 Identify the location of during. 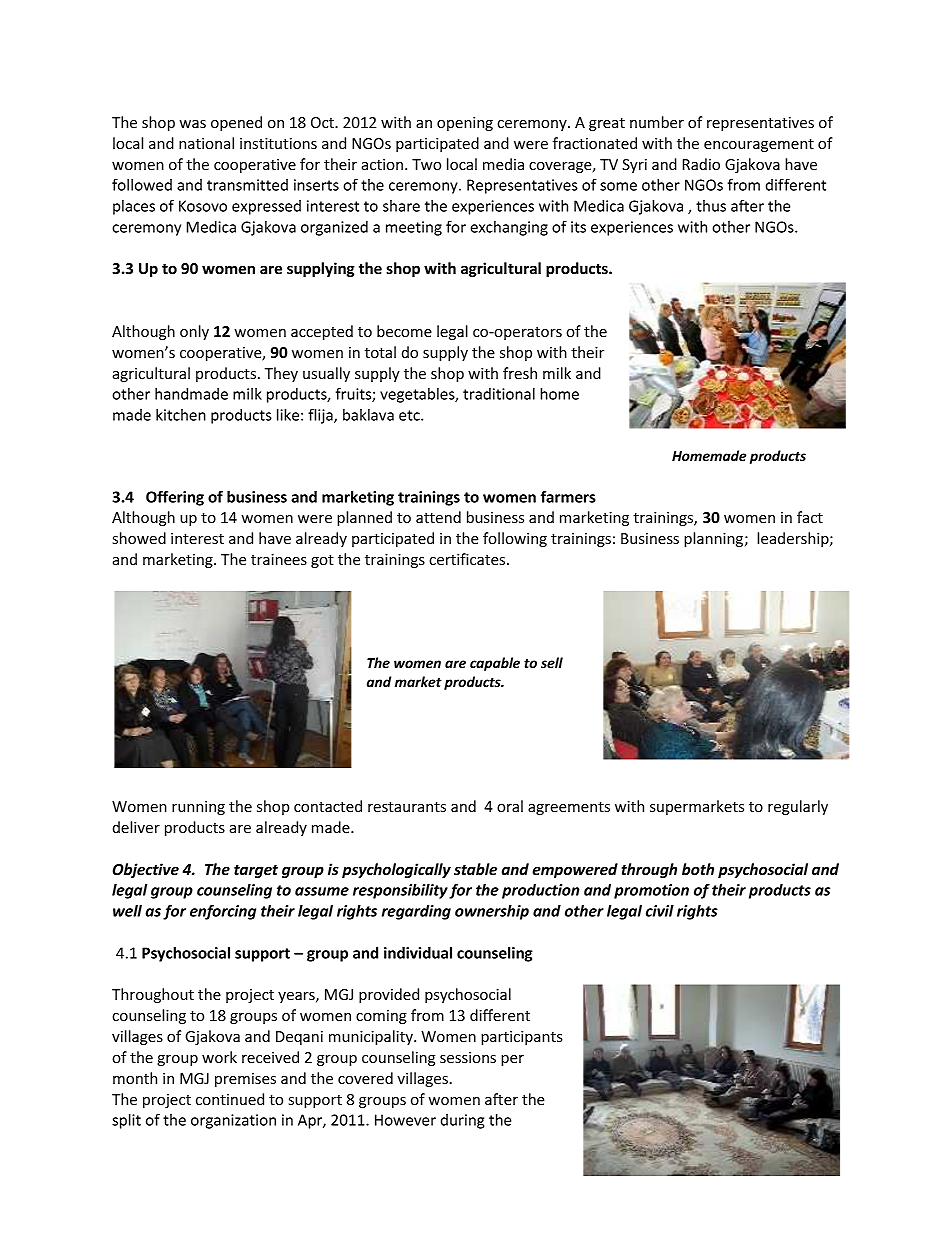
(462, 1121).
